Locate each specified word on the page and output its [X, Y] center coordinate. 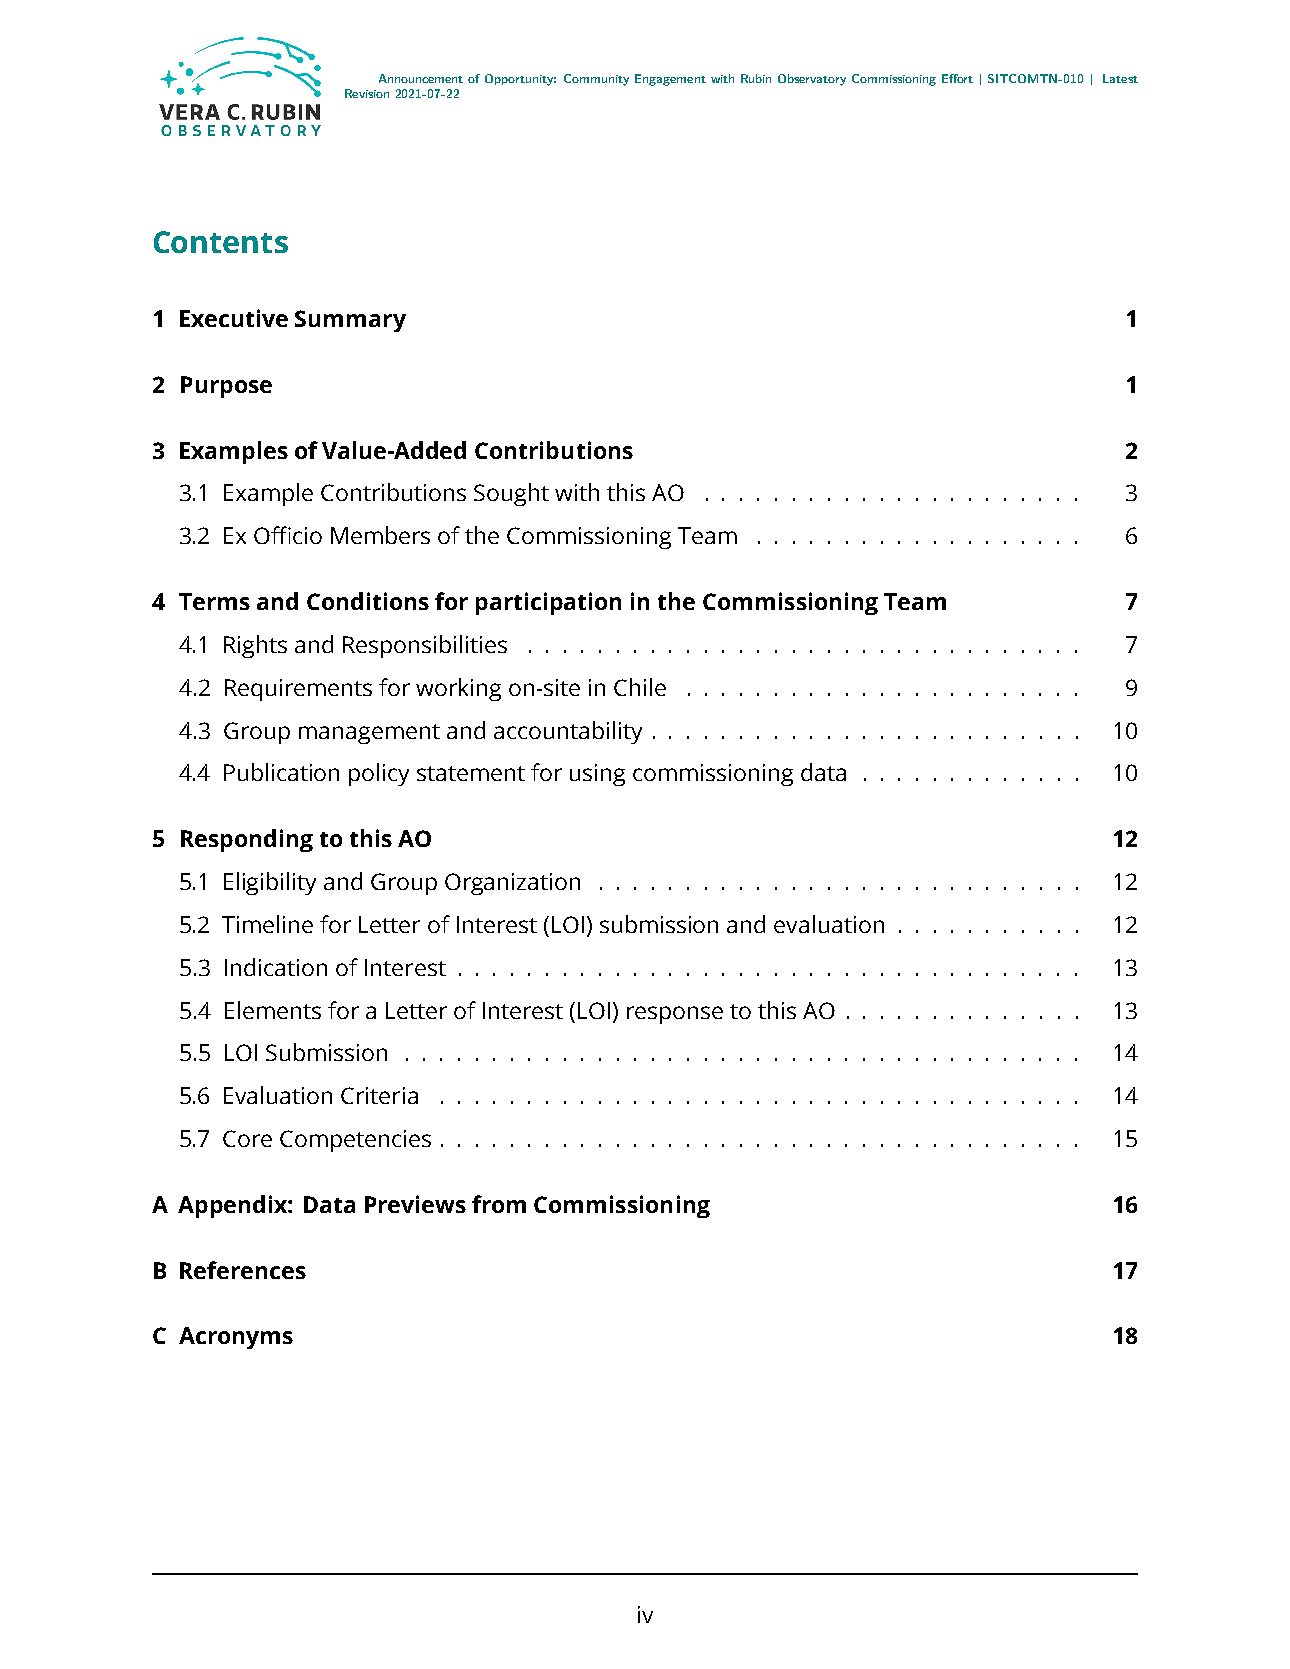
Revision [367, 93]
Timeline [267, 924]
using [597, 775]
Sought [511, 494]
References [243, 1270]
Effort [957, 78]
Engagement [670, 80]
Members [380, 535]
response [675, 1015]
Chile [640, 687]
